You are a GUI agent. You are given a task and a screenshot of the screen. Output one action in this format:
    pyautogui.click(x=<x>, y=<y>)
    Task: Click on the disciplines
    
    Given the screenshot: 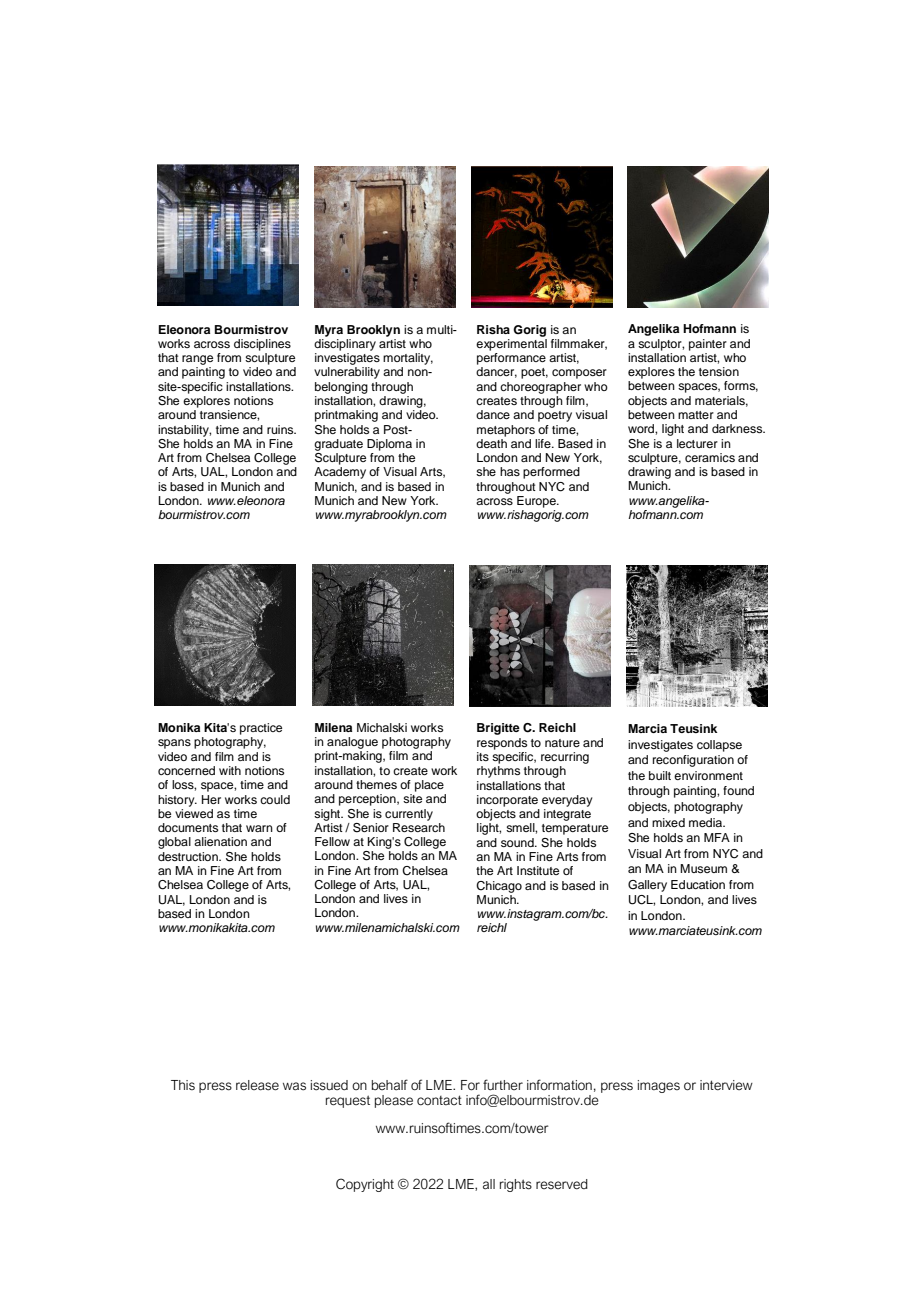 What is the action you would take?
    pyautogui.click(x=262, y=345)
